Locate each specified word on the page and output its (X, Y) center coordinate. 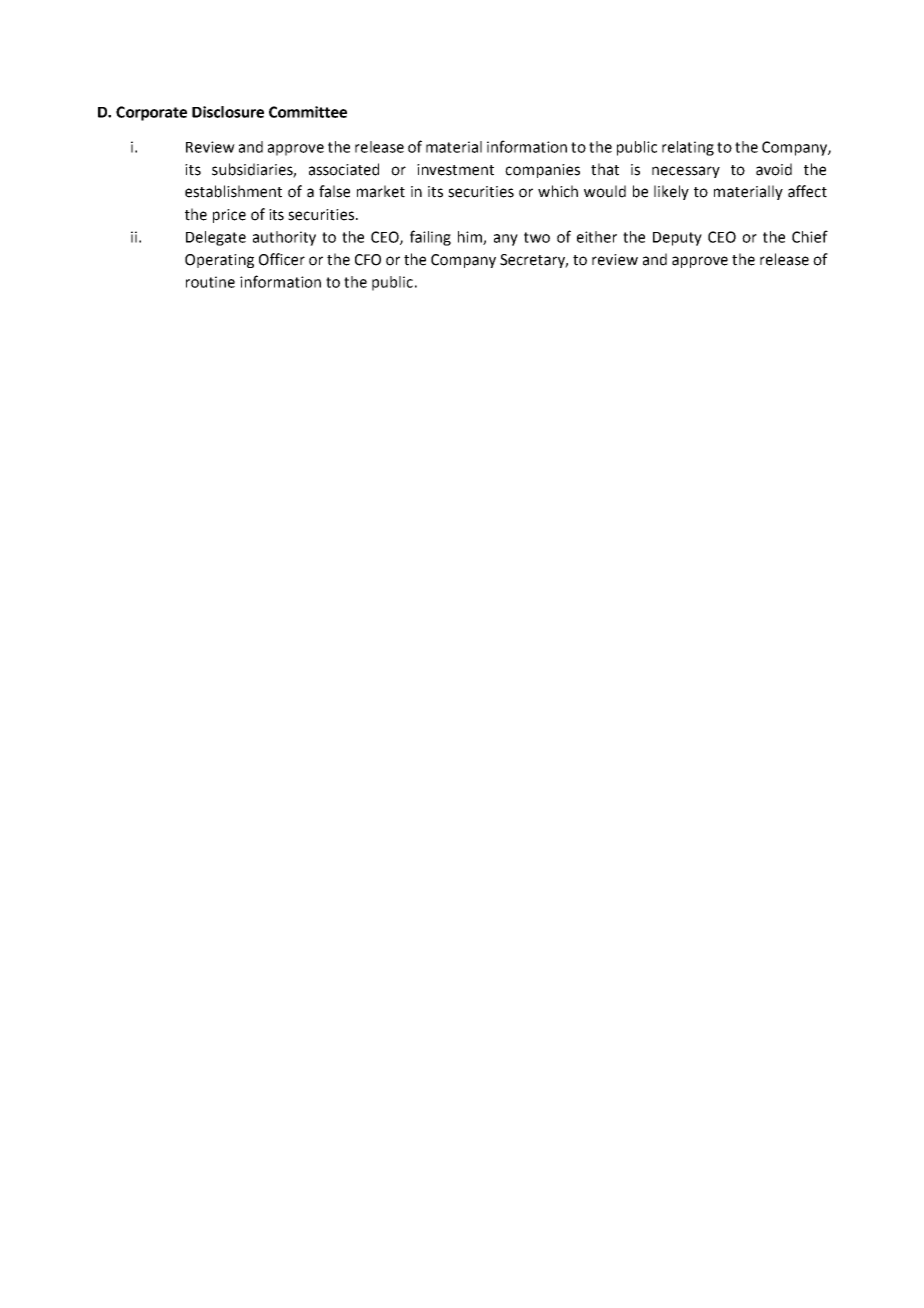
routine (210, 282)
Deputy (677, 239)
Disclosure (228, 112)
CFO (368, 260)
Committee (308, 112)
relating (688, 148)
